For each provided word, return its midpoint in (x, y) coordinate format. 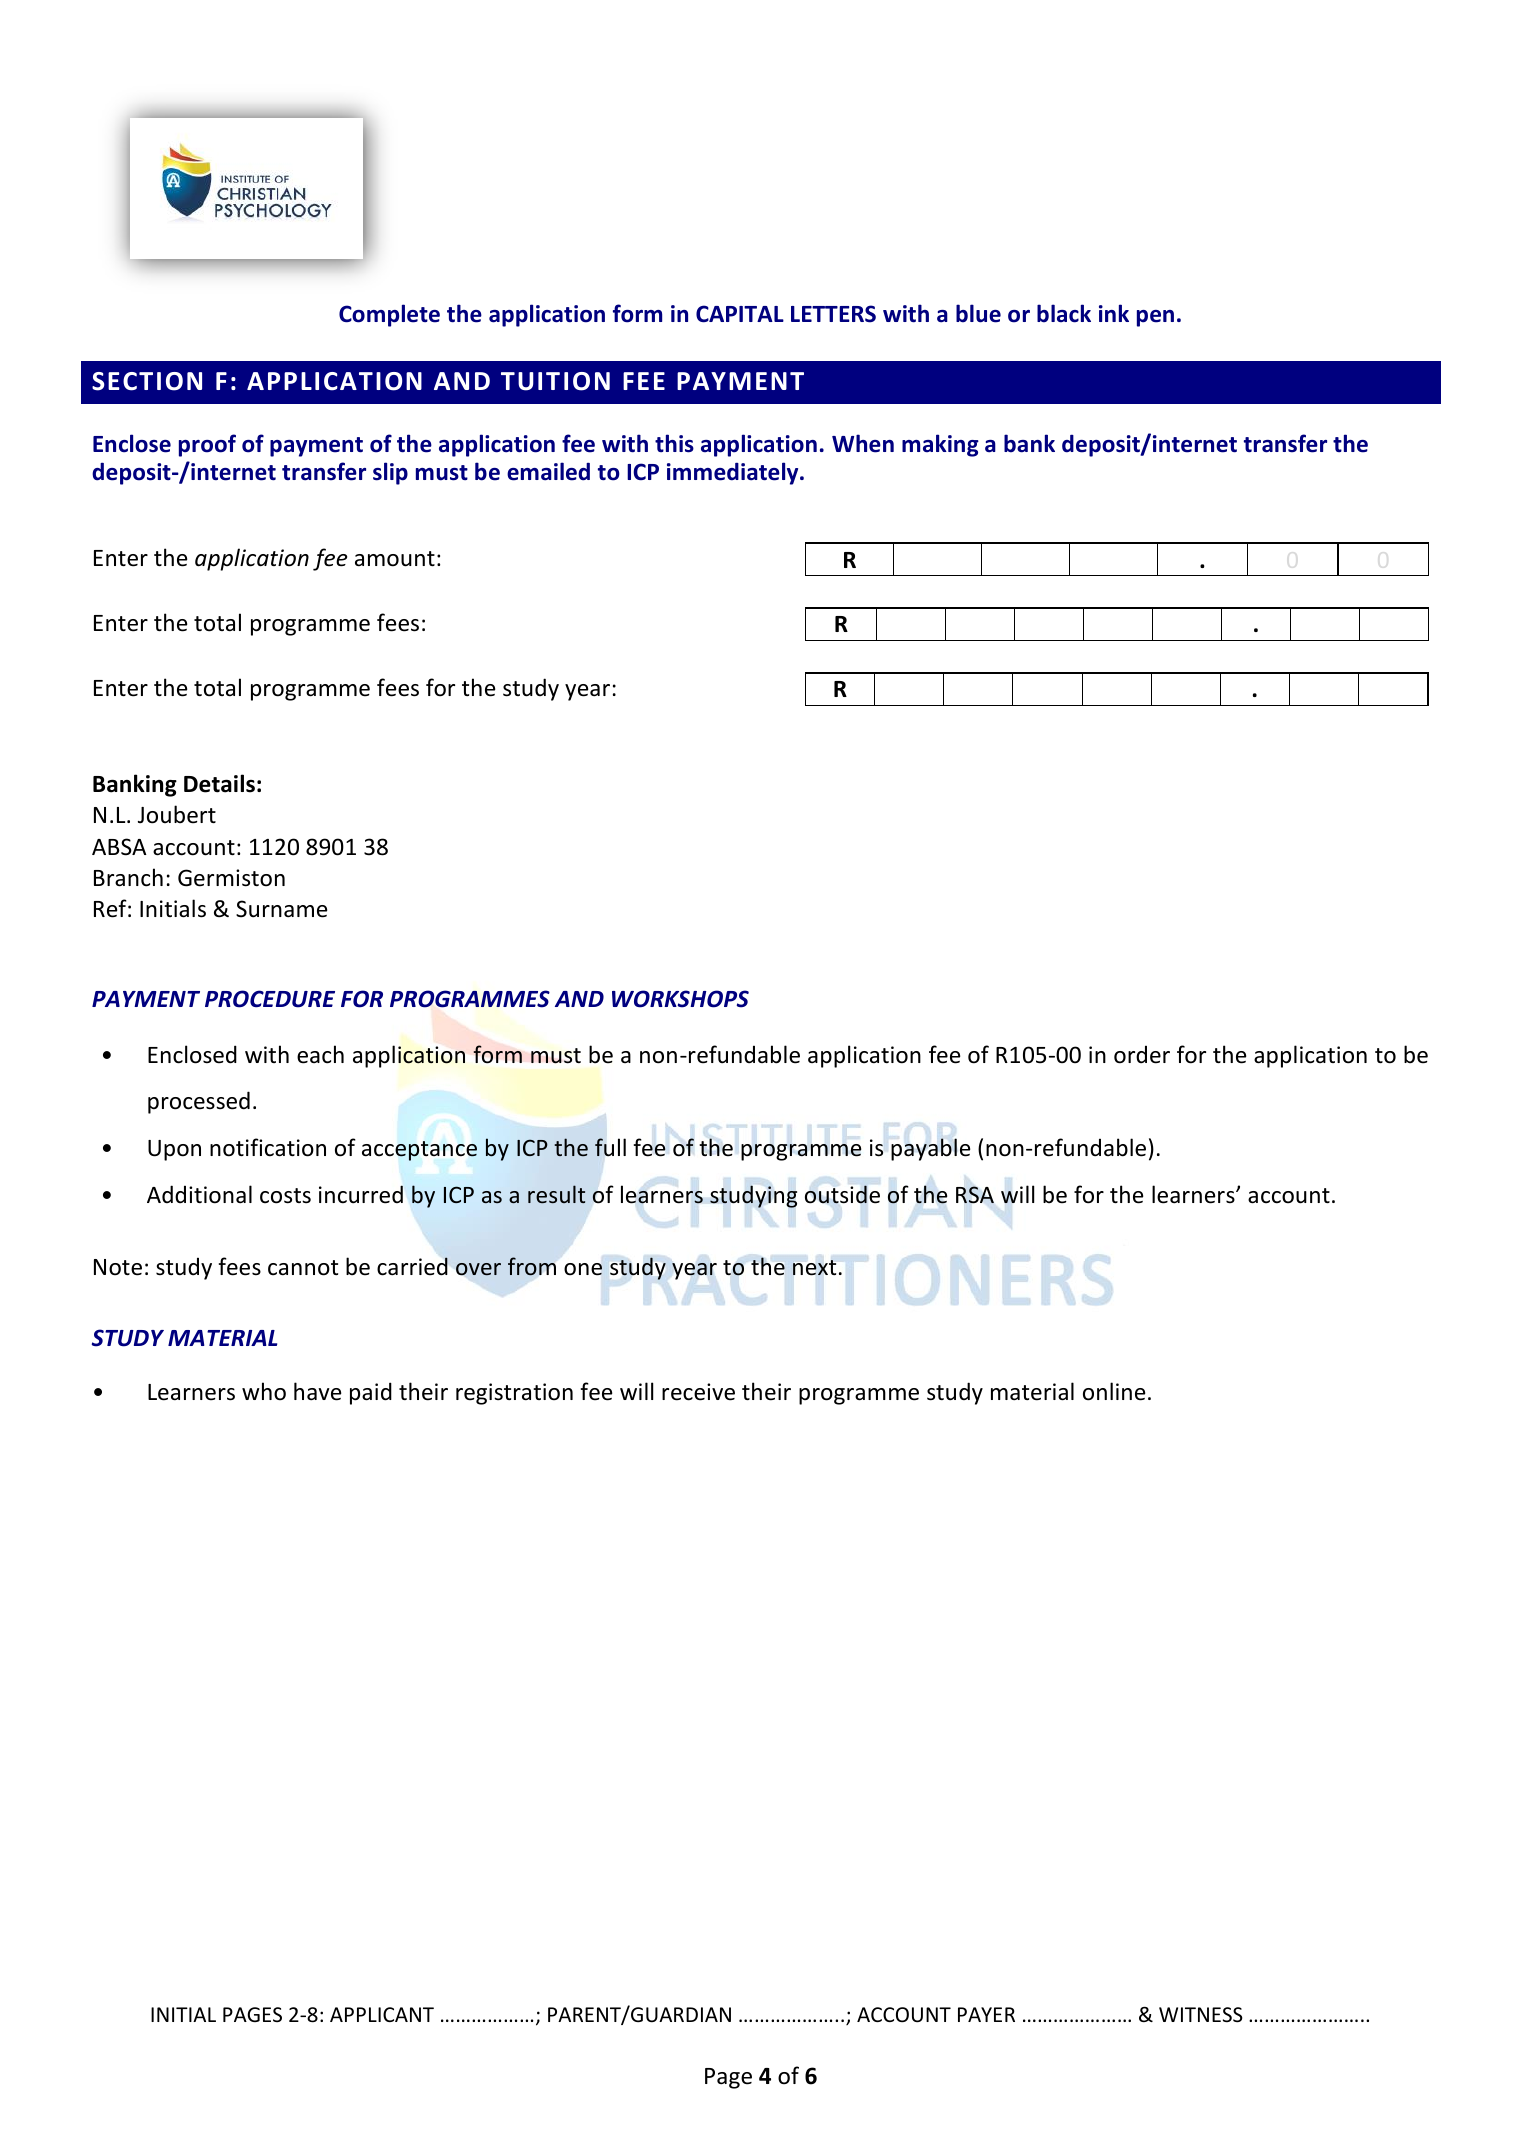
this (674, 443)
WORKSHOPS (680, 999)
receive (698, 1392)
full (610, 1147)
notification (268, 1147)
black (1064, 313)
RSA (975, 1195)
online (1114, 1391)
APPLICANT (382, 2014)
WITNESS (1201, 2015)
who (264, 1391)
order (1142, 1054)
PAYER (986, 2014)
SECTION (147, 381)
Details (219, 783)
